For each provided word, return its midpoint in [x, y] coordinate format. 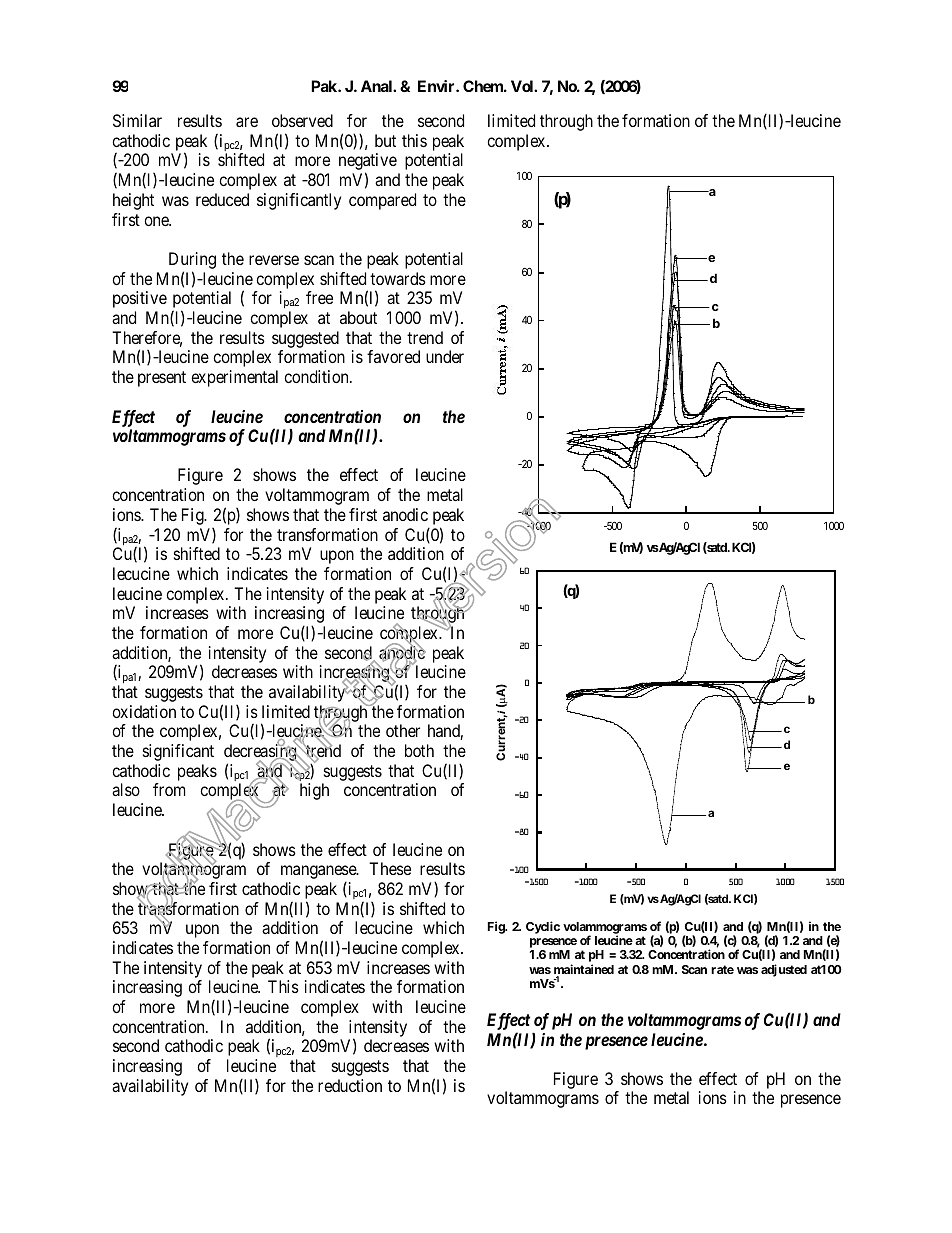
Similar [137, 120]
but [385, 140]
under [445, 356]
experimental [234, 378]
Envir [437, 86]
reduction [350, 1085]
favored [393, 356]
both [419, 750]
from [169, 789]
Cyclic [543, 927]
